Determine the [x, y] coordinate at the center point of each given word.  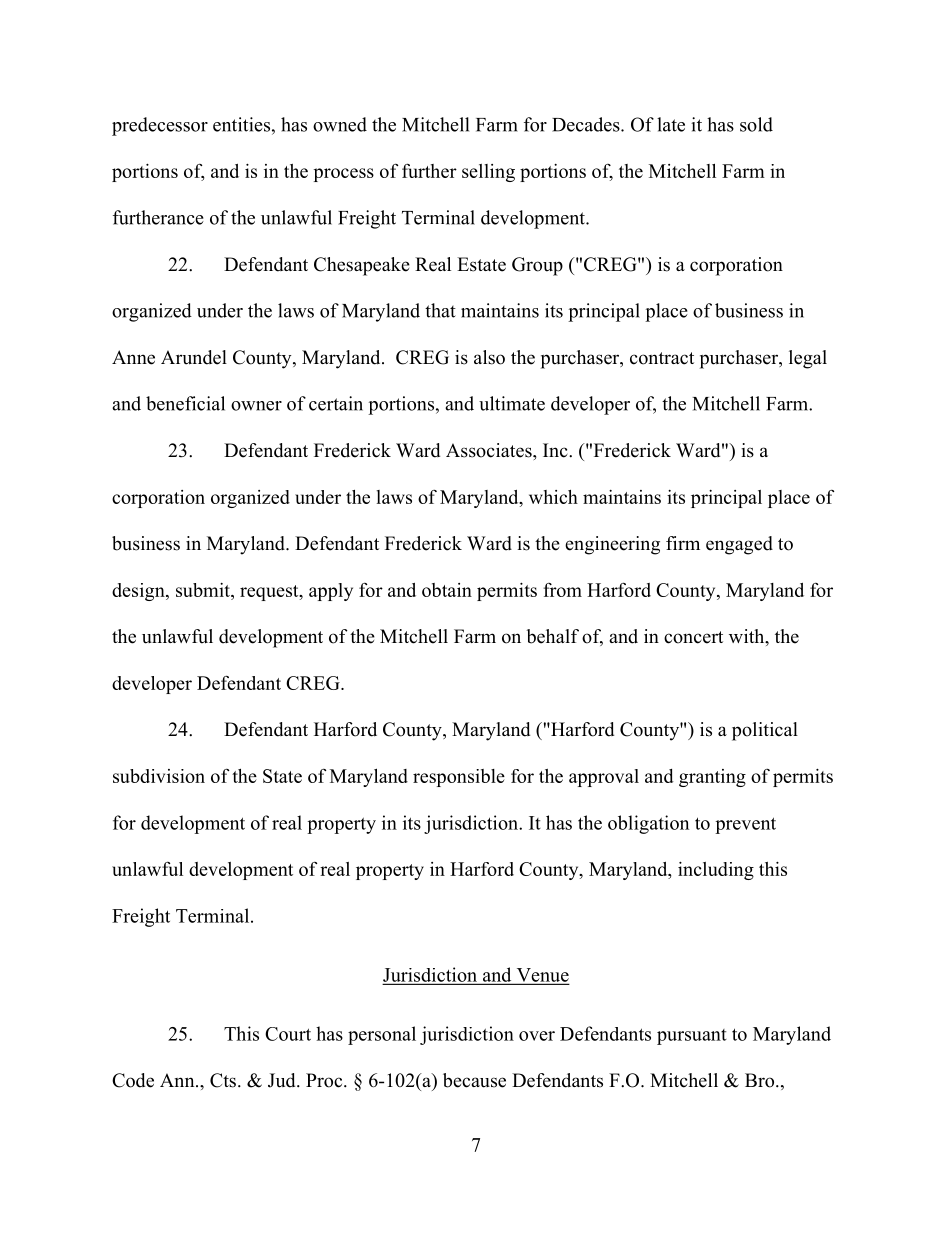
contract [662, 358]
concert [693, 637]
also [489, 357]
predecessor [160, 126]
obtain [447, 590]
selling [488, 173]
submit [204, 590]
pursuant [692, 1037]
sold [756, 124]
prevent [745, 825]
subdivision [159, 776]
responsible [459, 778]
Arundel [194, 357]
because [474, 1080]
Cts [223, 1080]
